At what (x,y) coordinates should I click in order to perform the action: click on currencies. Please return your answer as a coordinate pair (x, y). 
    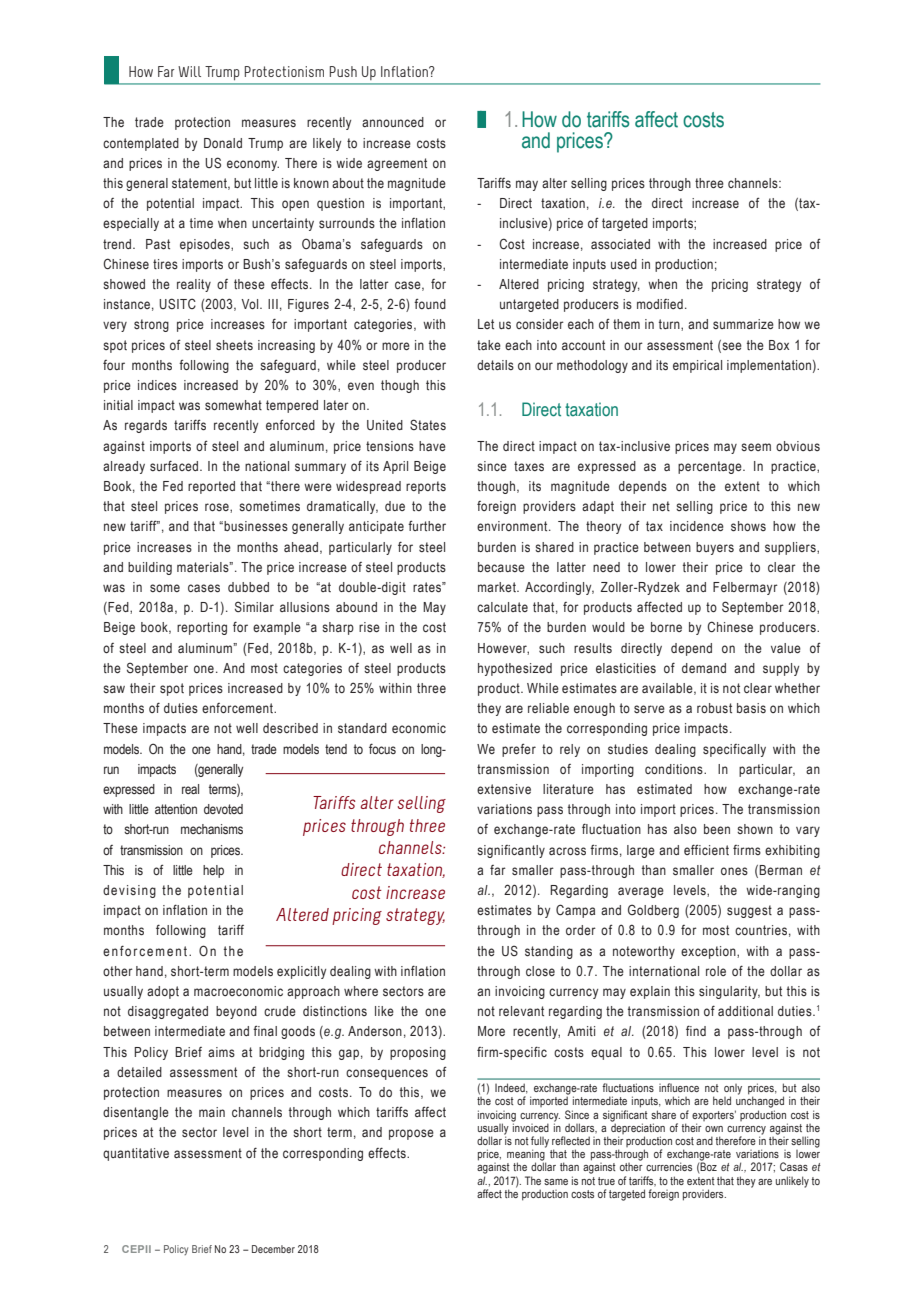
    Looking at the image, I should click on (669, 1166).
